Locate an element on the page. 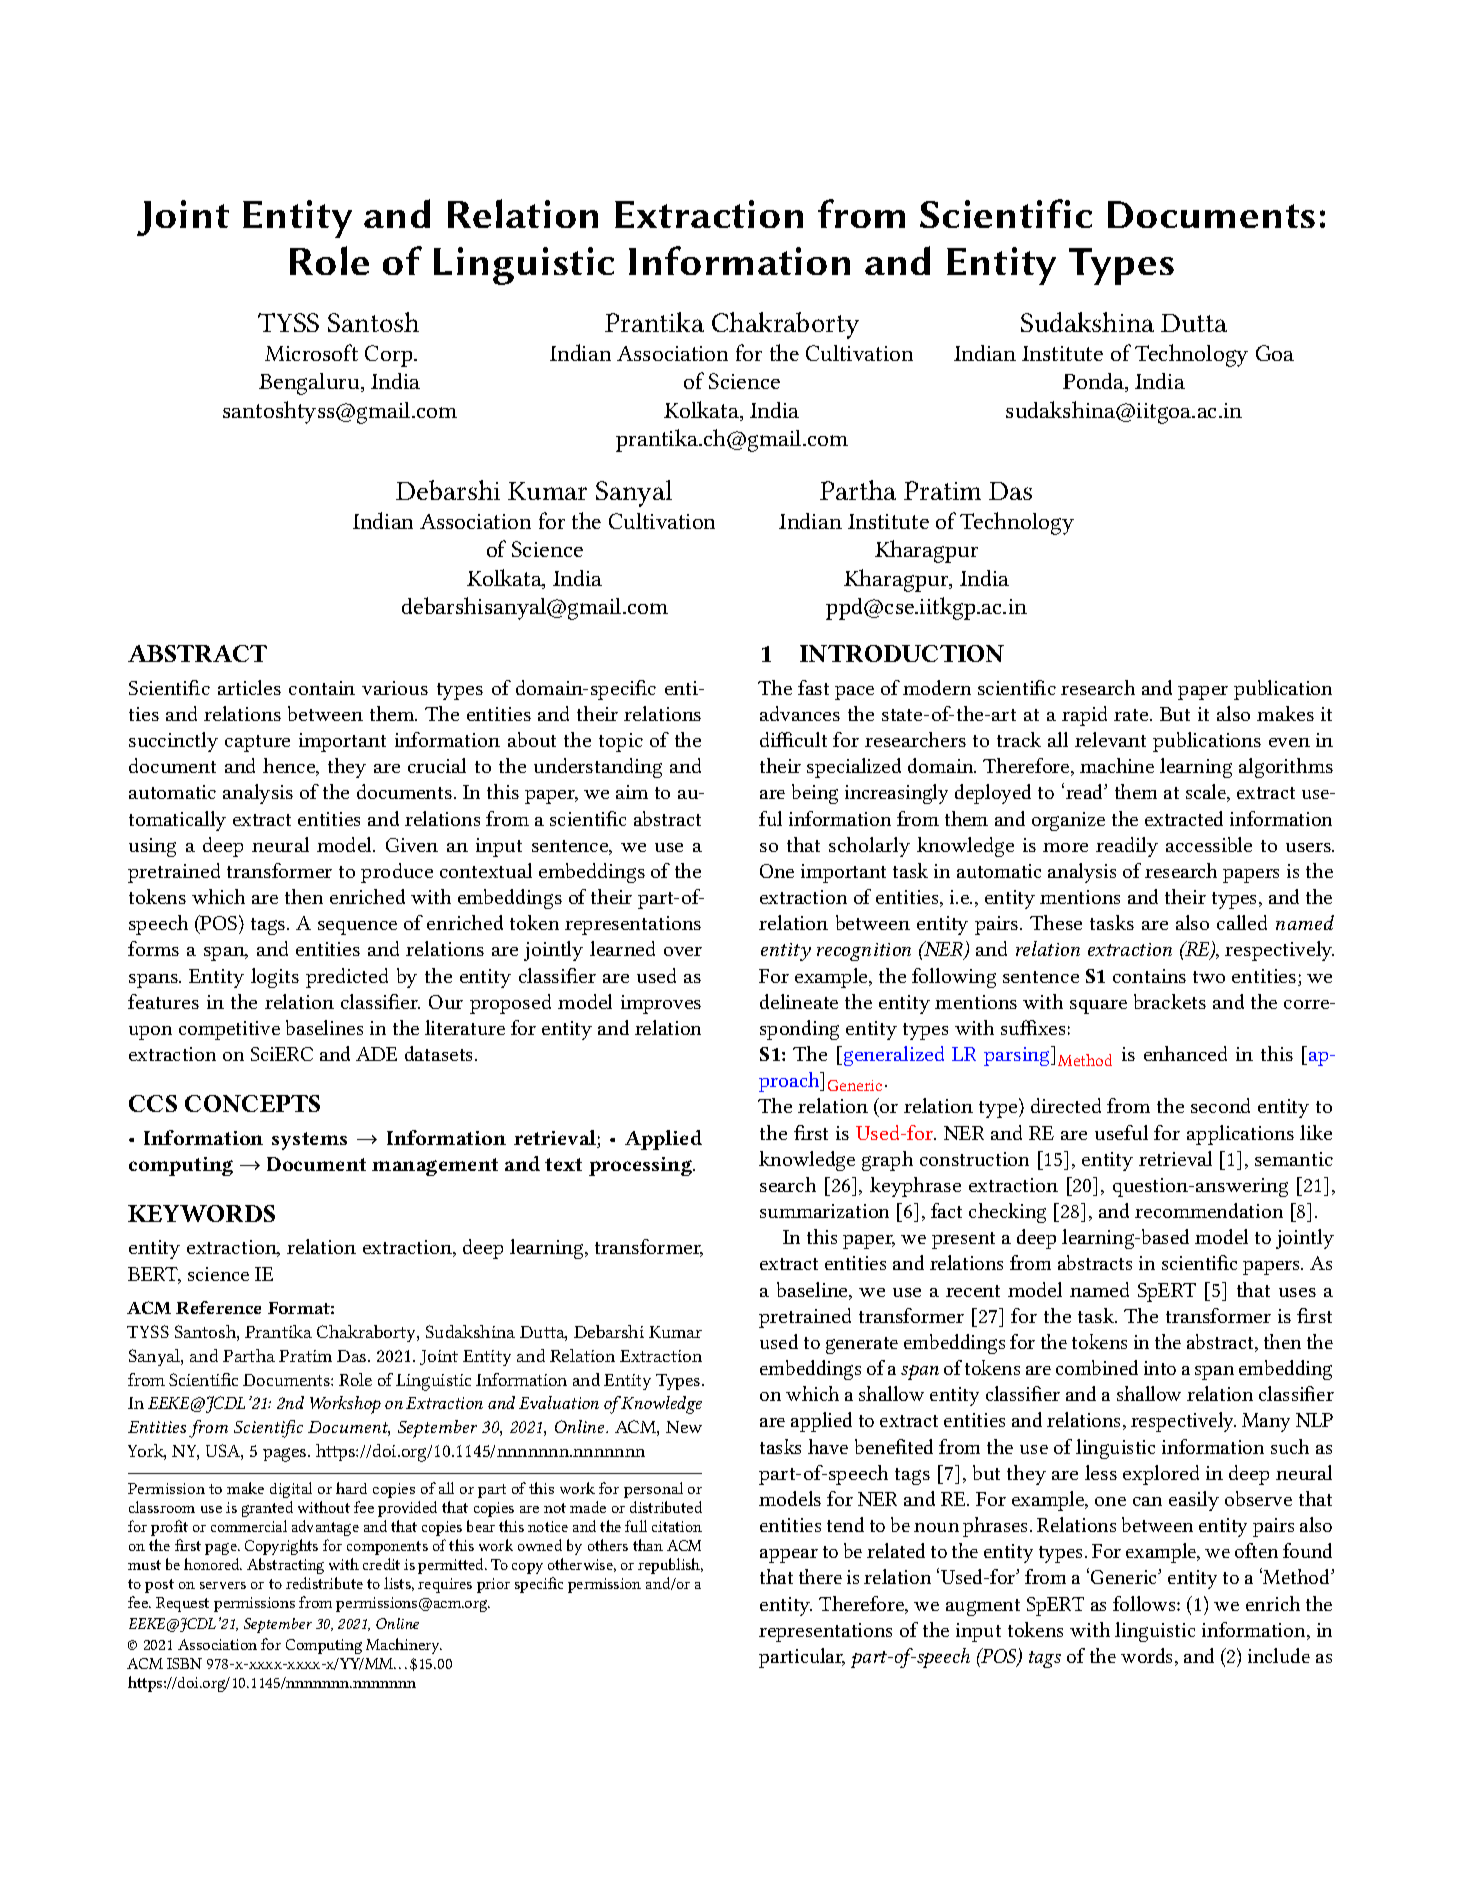  Reference is located at coordinates (218, 1307).
